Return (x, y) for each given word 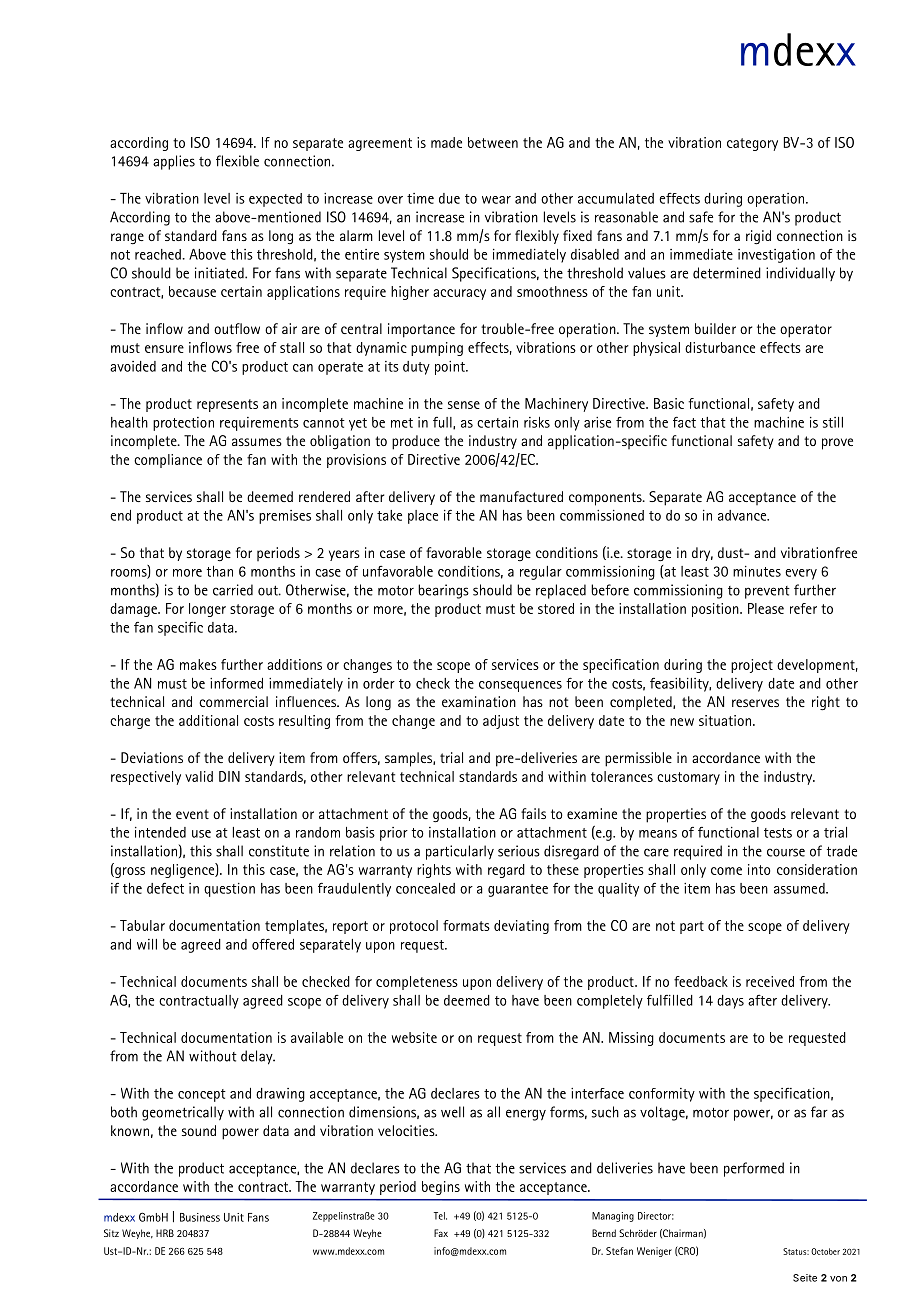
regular (541, 573)
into (759, 869)
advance (743, 515)
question (229, 890)
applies (174, 162)
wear (496, 200)
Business (200, 1217)
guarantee (518, 890)
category (752, 144)
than (220, 571)
